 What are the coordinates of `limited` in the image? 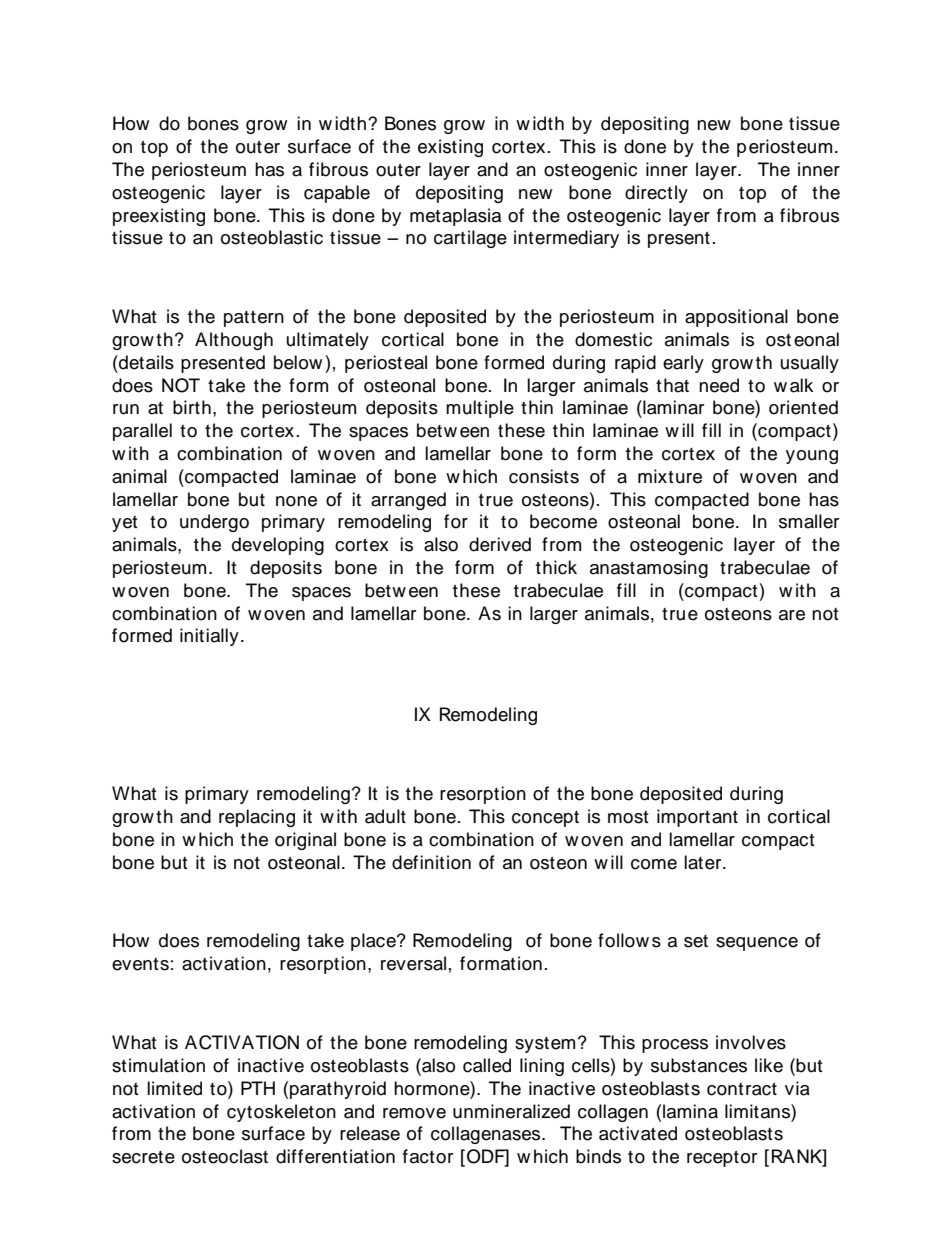 It's located at (174, 1088).
